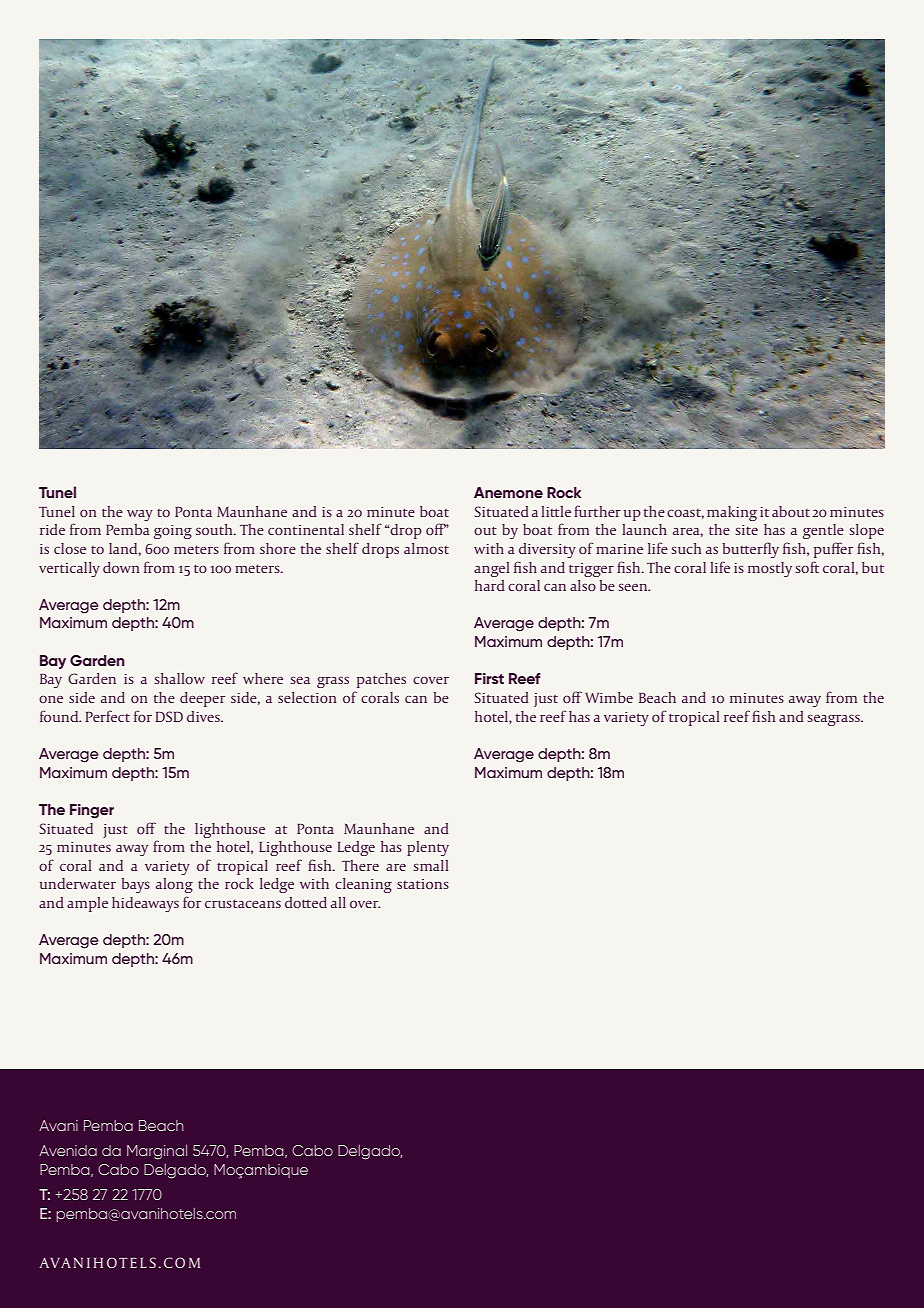 This page has width=924, height=1308. Describe the element at coordinates (92, 811) in the page. I see `Finger` at that location.
